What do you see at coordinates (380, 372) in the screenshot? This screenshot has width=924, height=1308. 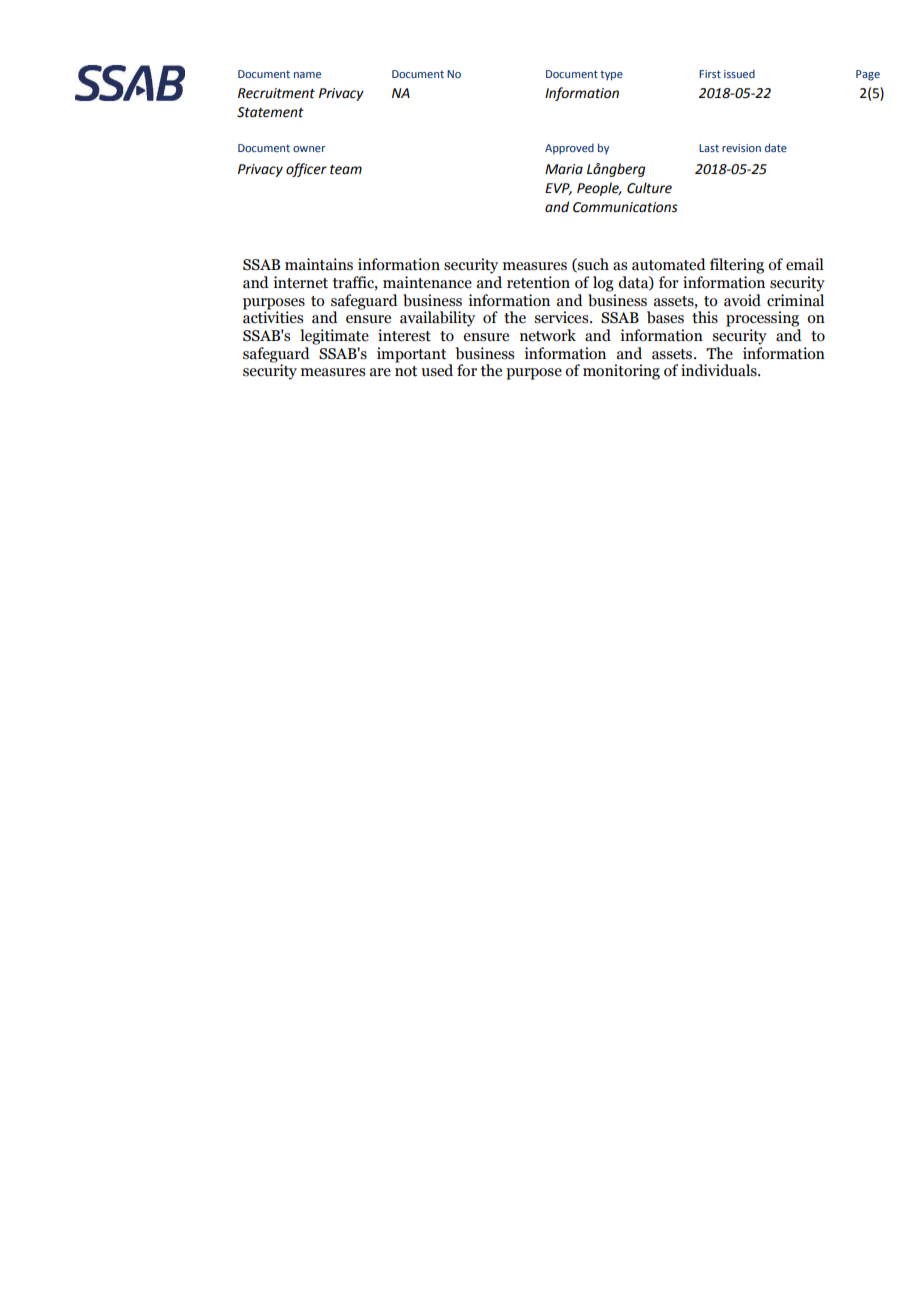 I see `are` at bounding box center [380, 372].
